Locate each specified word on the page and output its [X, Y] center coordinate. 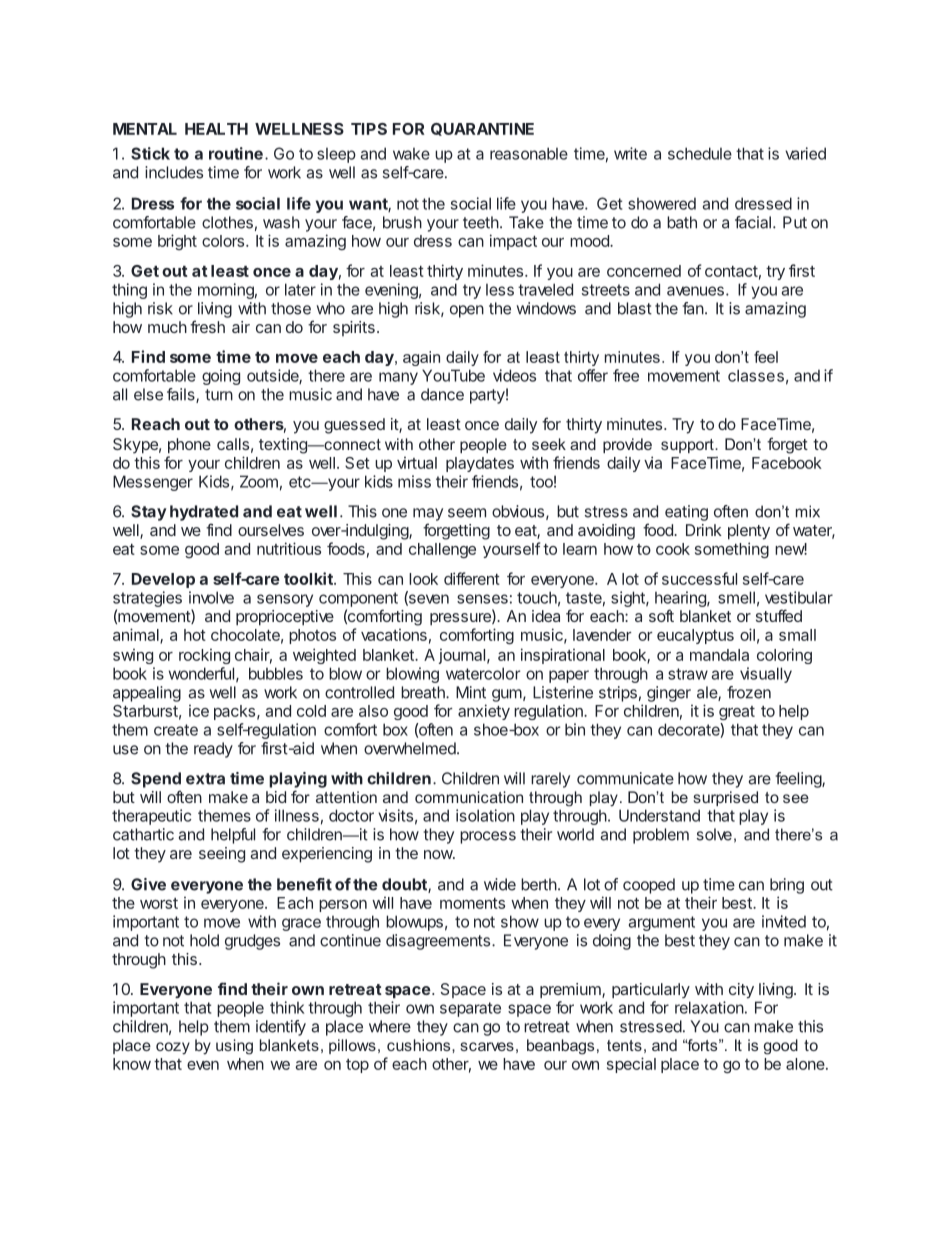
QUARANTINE [482, 129]
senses [482, 599]
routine [236, 153]
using [234, 1047]
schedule [700, 153]
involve [211, 597]
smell [736, 597]
